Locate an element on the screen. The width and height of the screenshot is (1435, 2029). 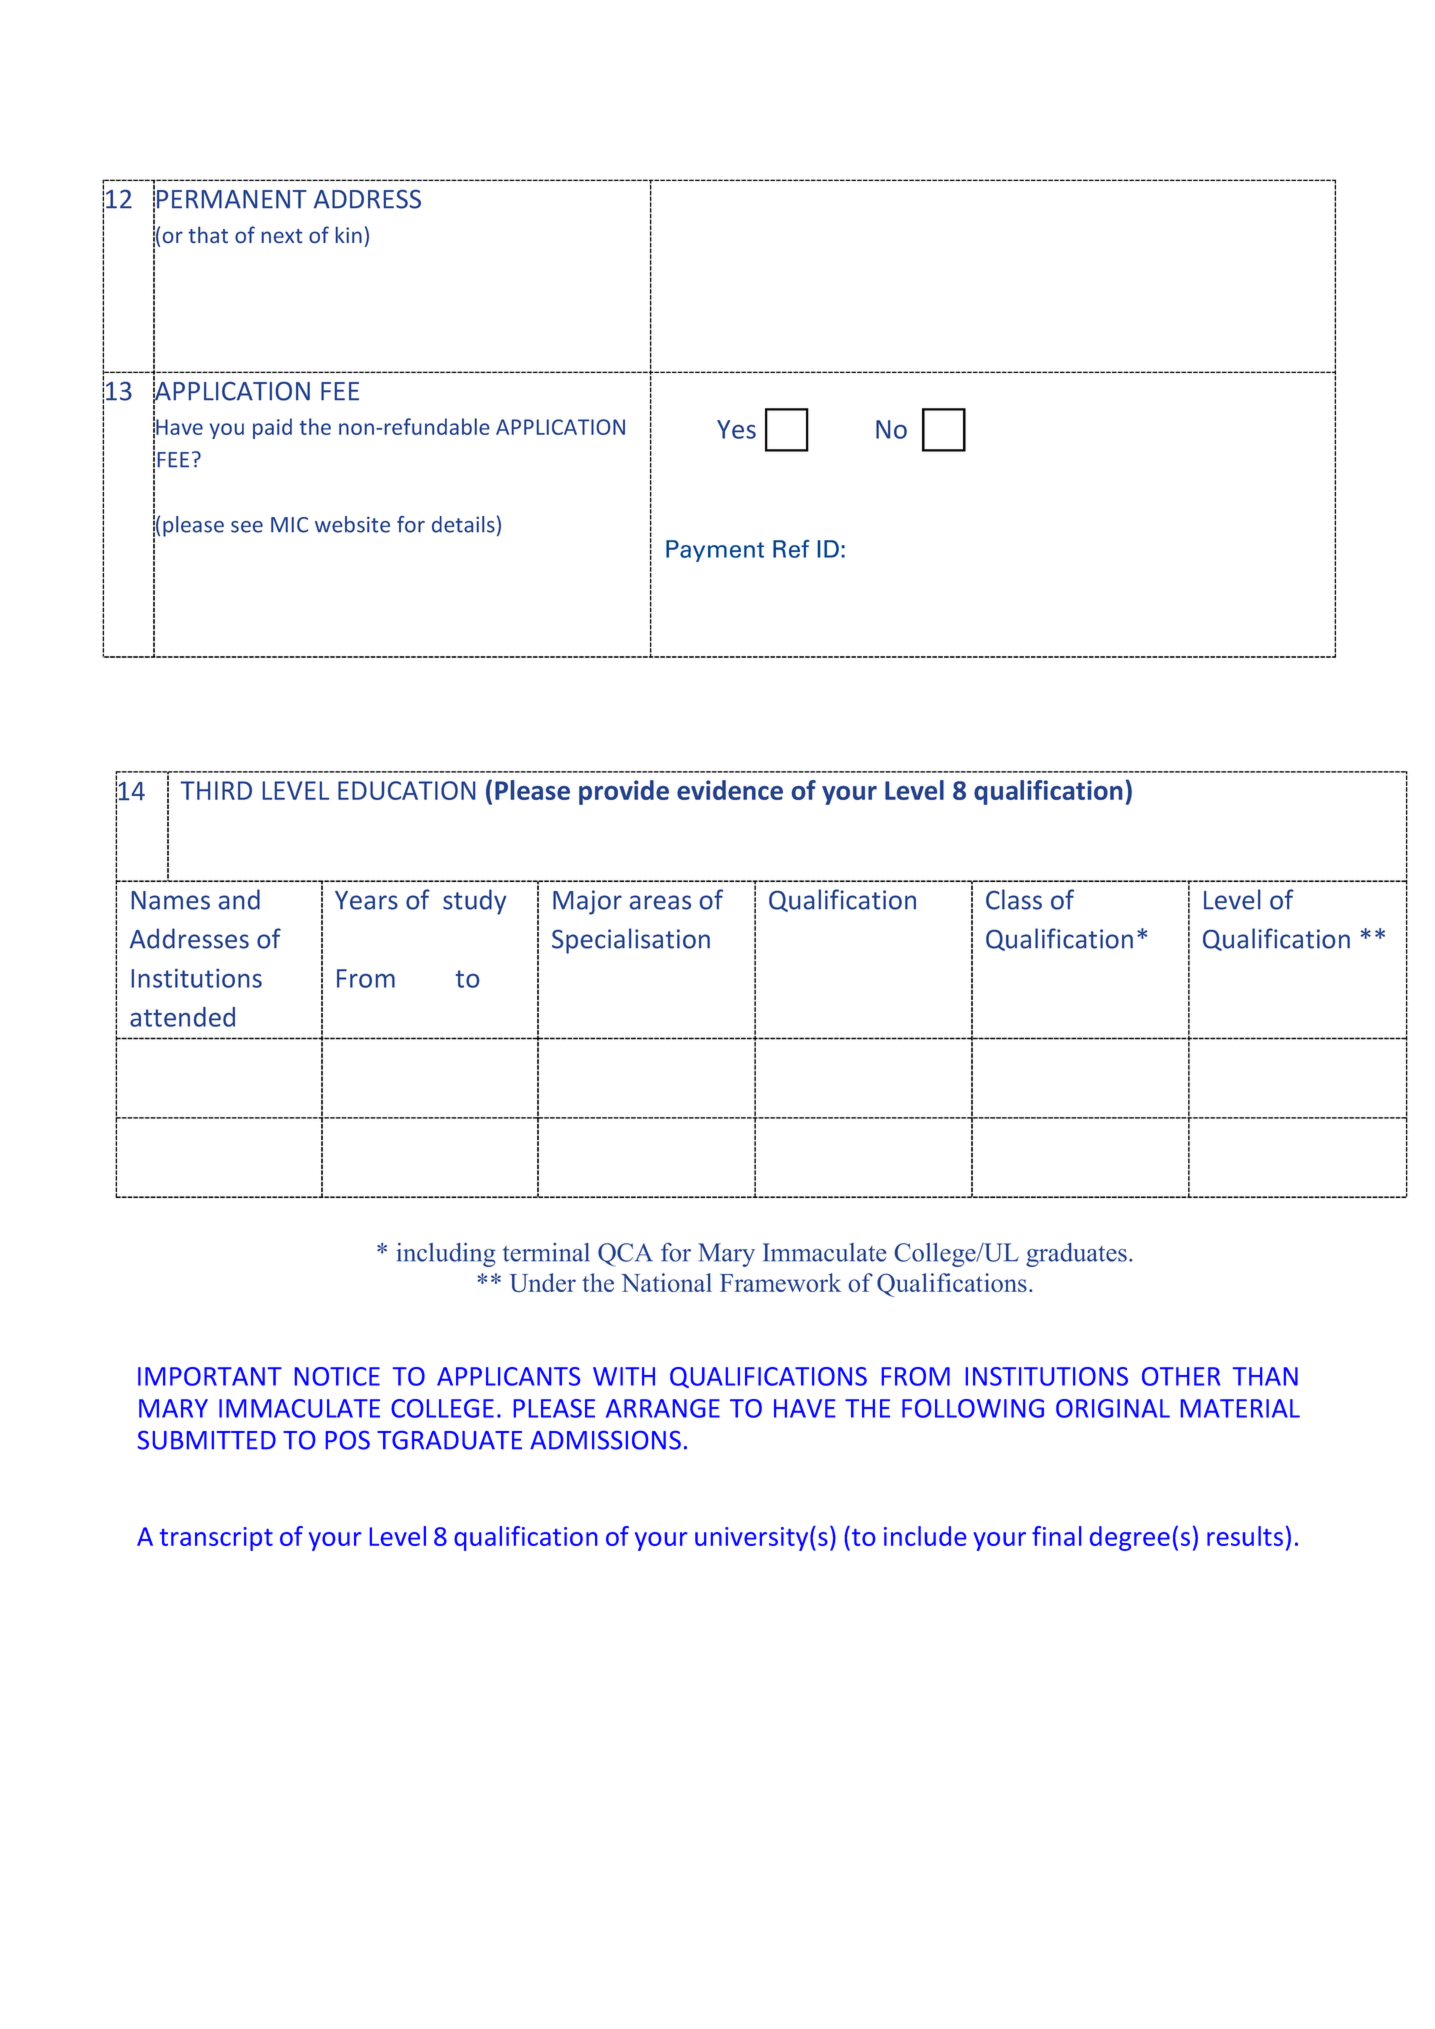
Yes is located at coordinates (736, 429).
